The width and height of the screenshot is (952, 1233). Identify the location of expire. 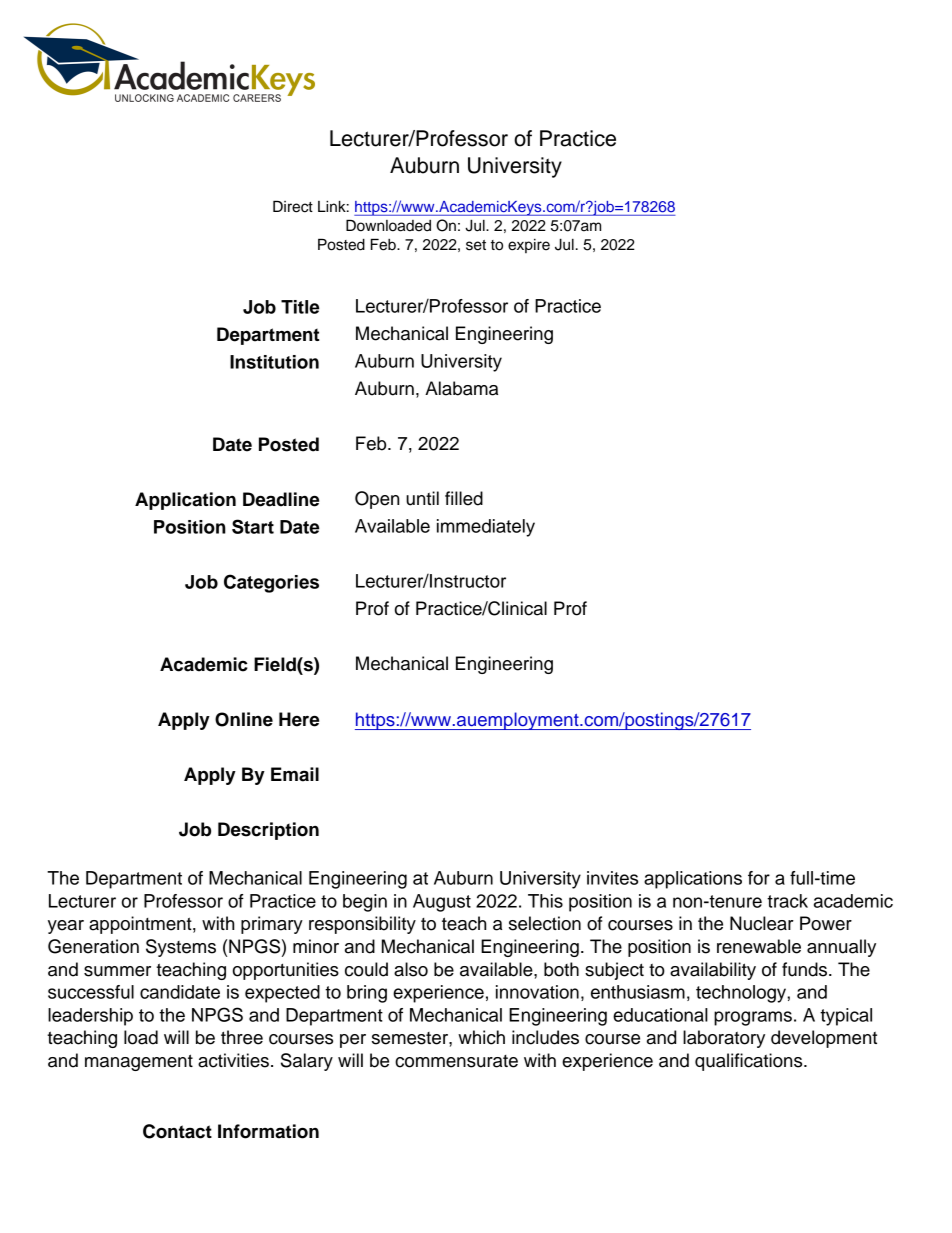
(529, 246).
